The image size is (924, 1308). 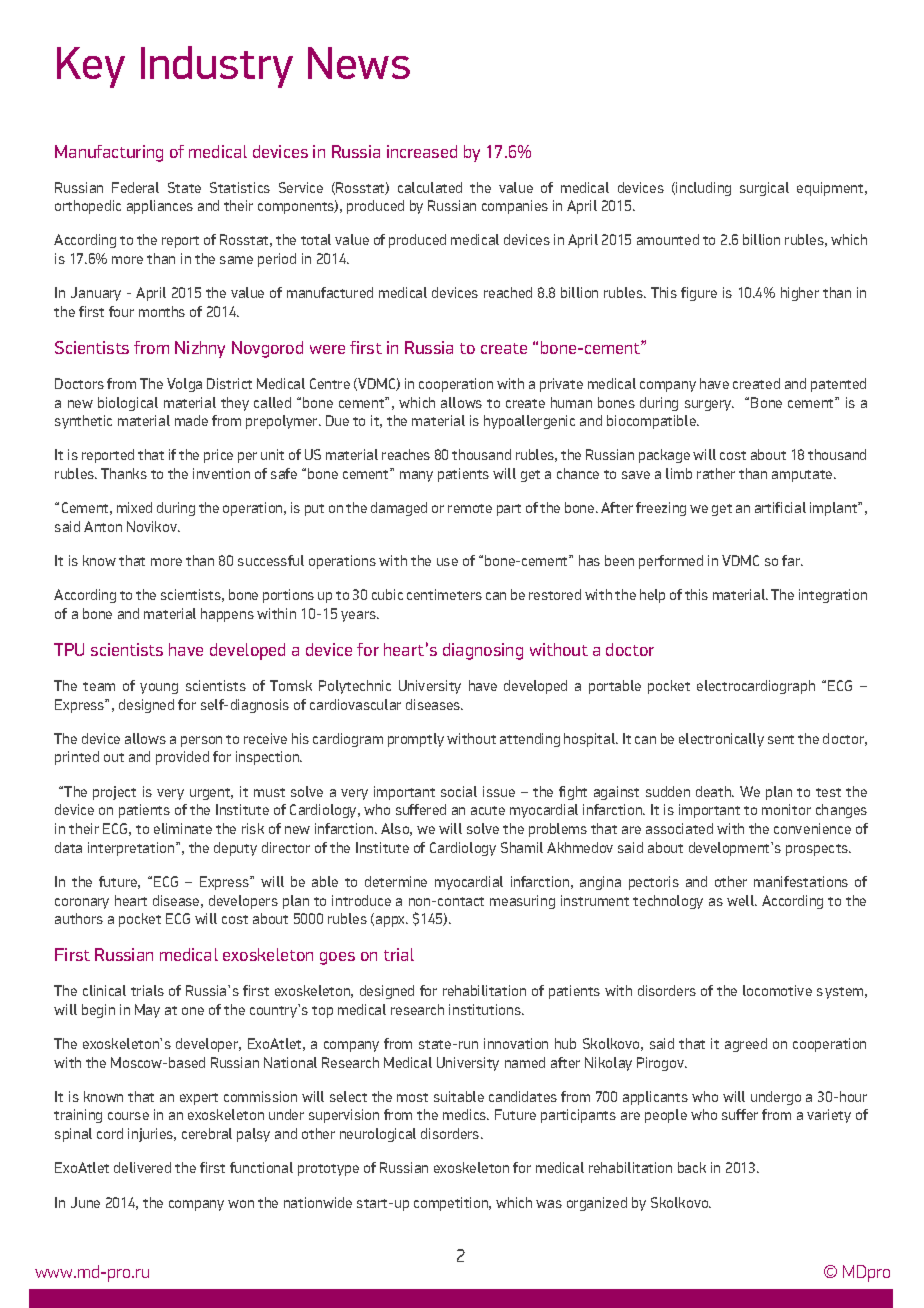 What do you see at coordinates (422, 151) in the screenshot?
I see `increased` at bounding box center [422, 151].
